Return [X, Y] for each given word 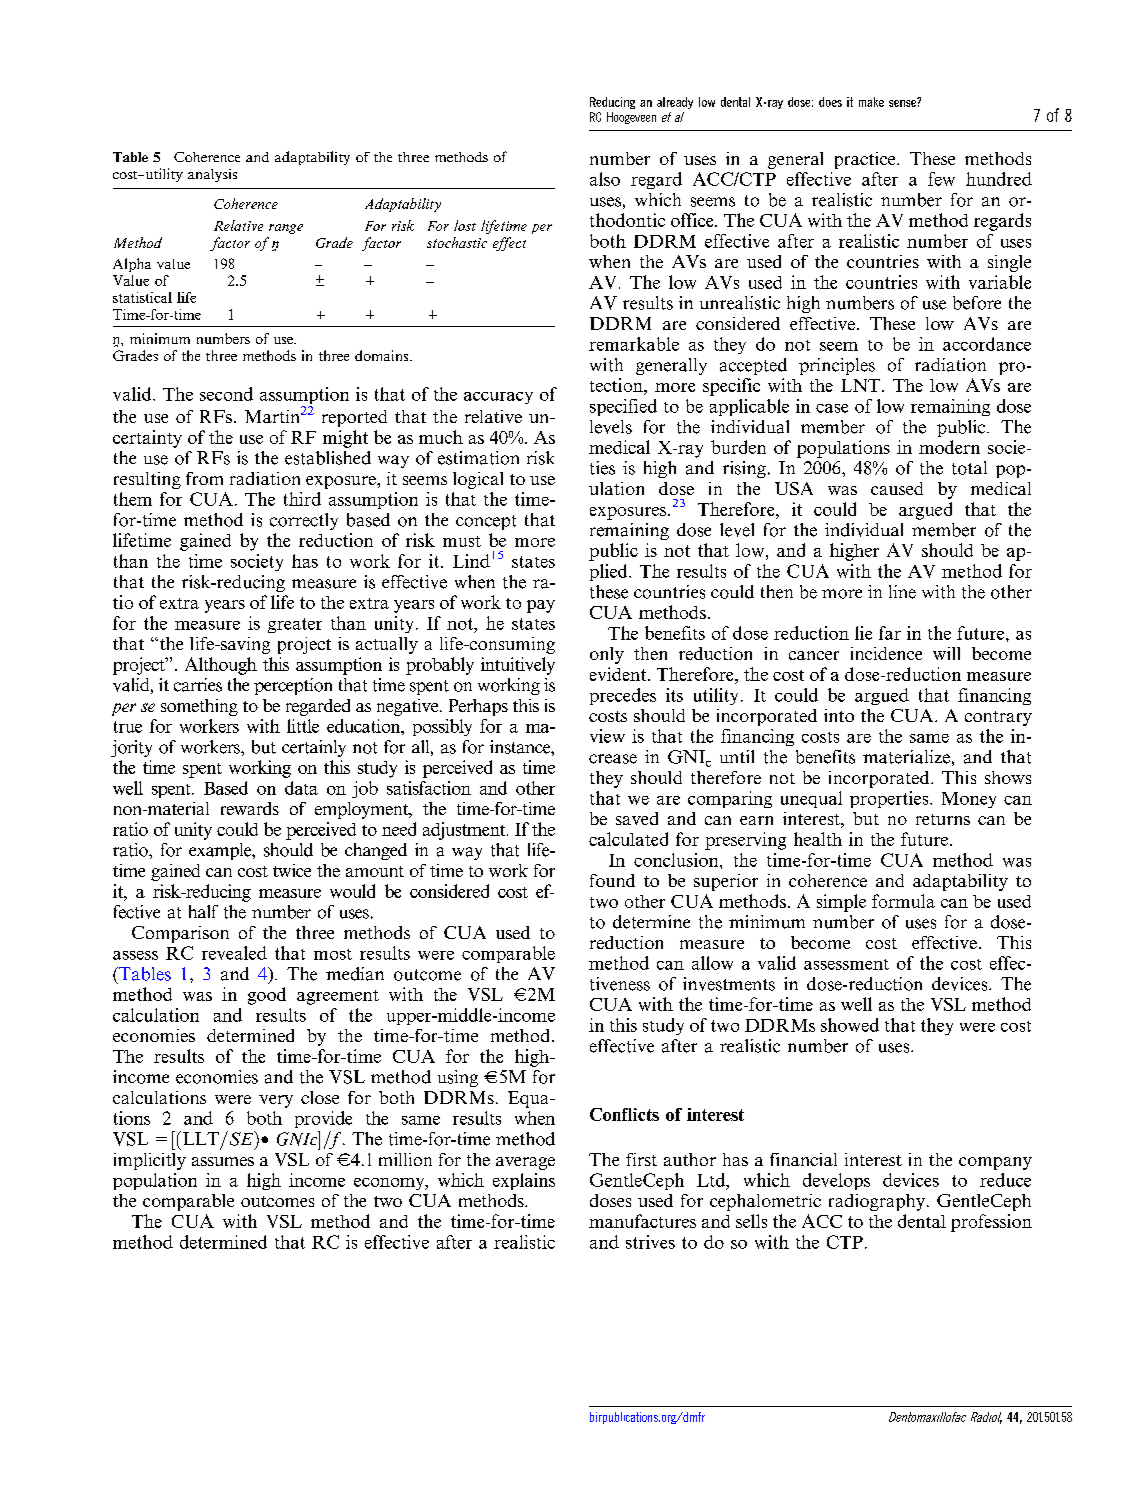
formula [903, 901]
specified [623, 407]
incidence [886, 653]
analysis [212, 175]
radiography [877, 1202]
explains [524, 1181]
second [226, 394]
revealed [234, 953]
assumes [223, 1161]
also [605, 179]
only [607, 655]
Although [221, 666]
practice [866, 160]
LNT [862, 385]
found [612, 880]
